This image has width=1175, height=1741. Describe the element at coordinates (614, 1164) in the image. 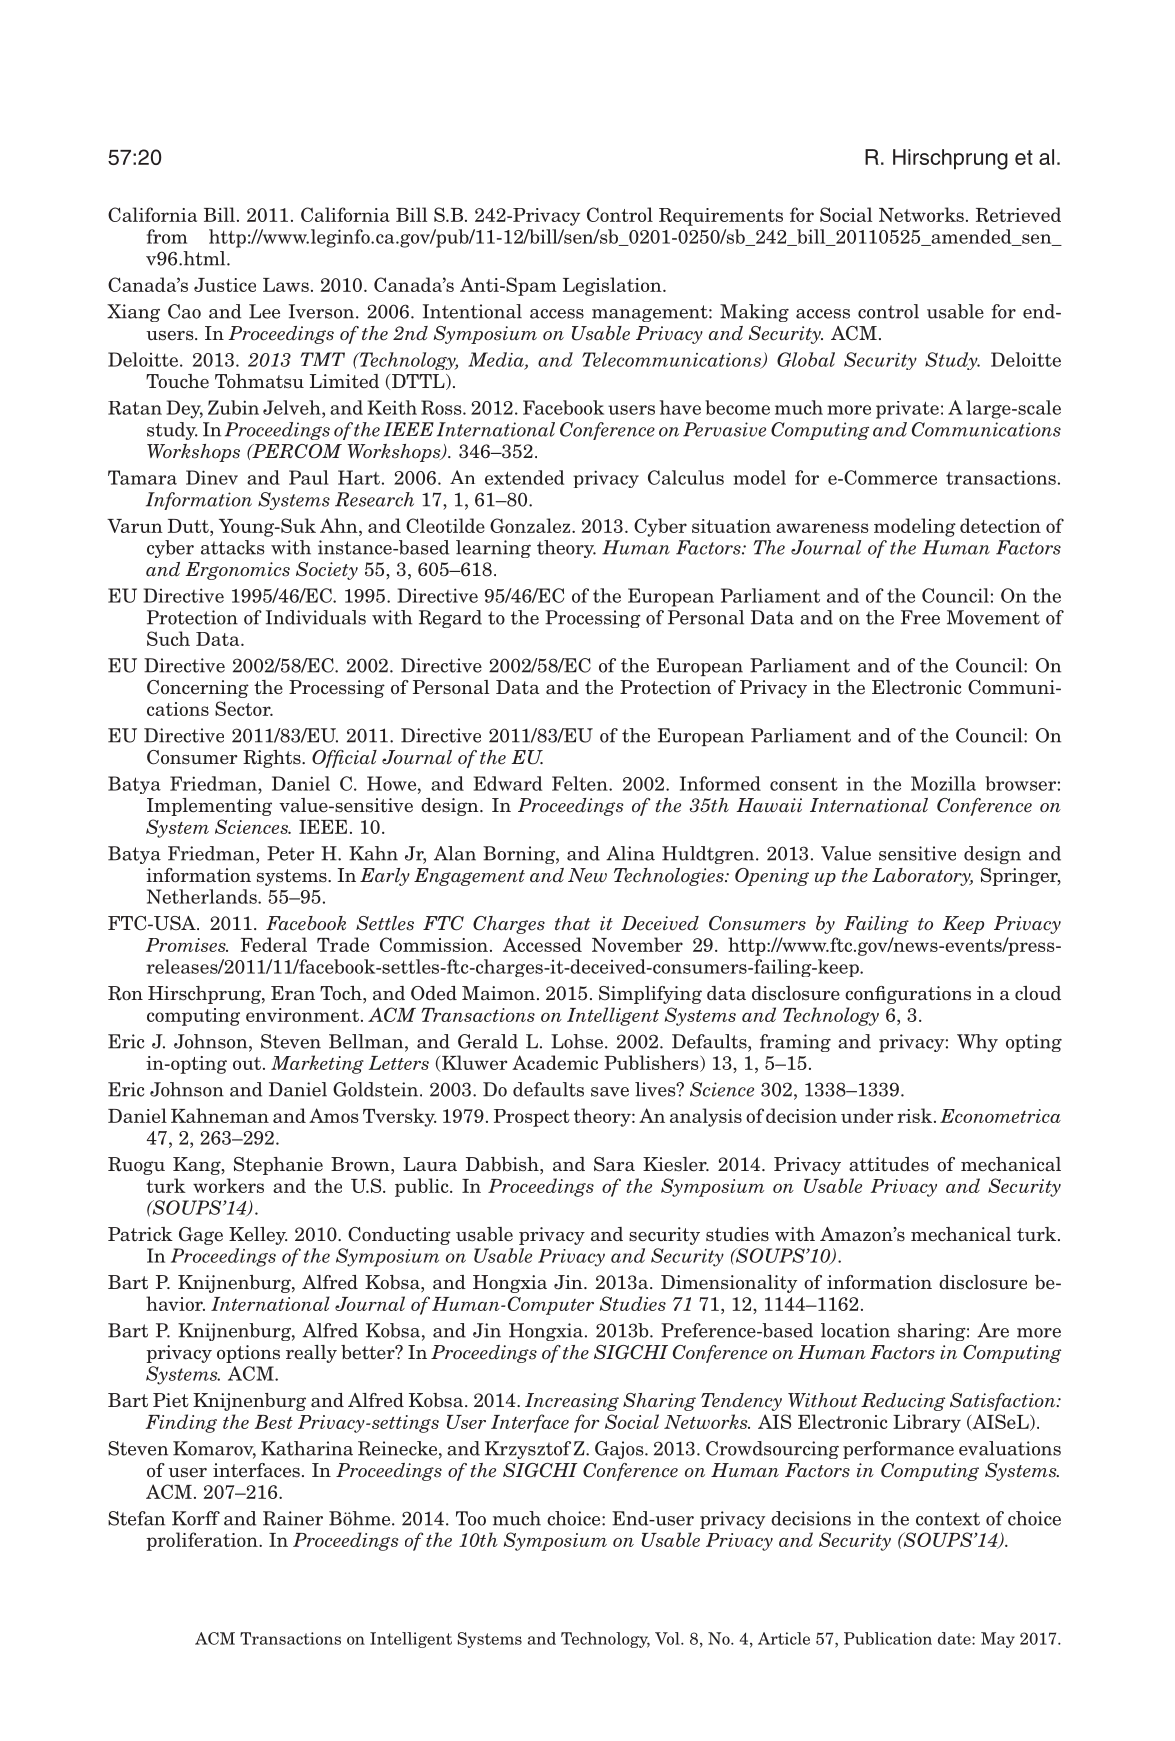

I see `Sara` at that location.
